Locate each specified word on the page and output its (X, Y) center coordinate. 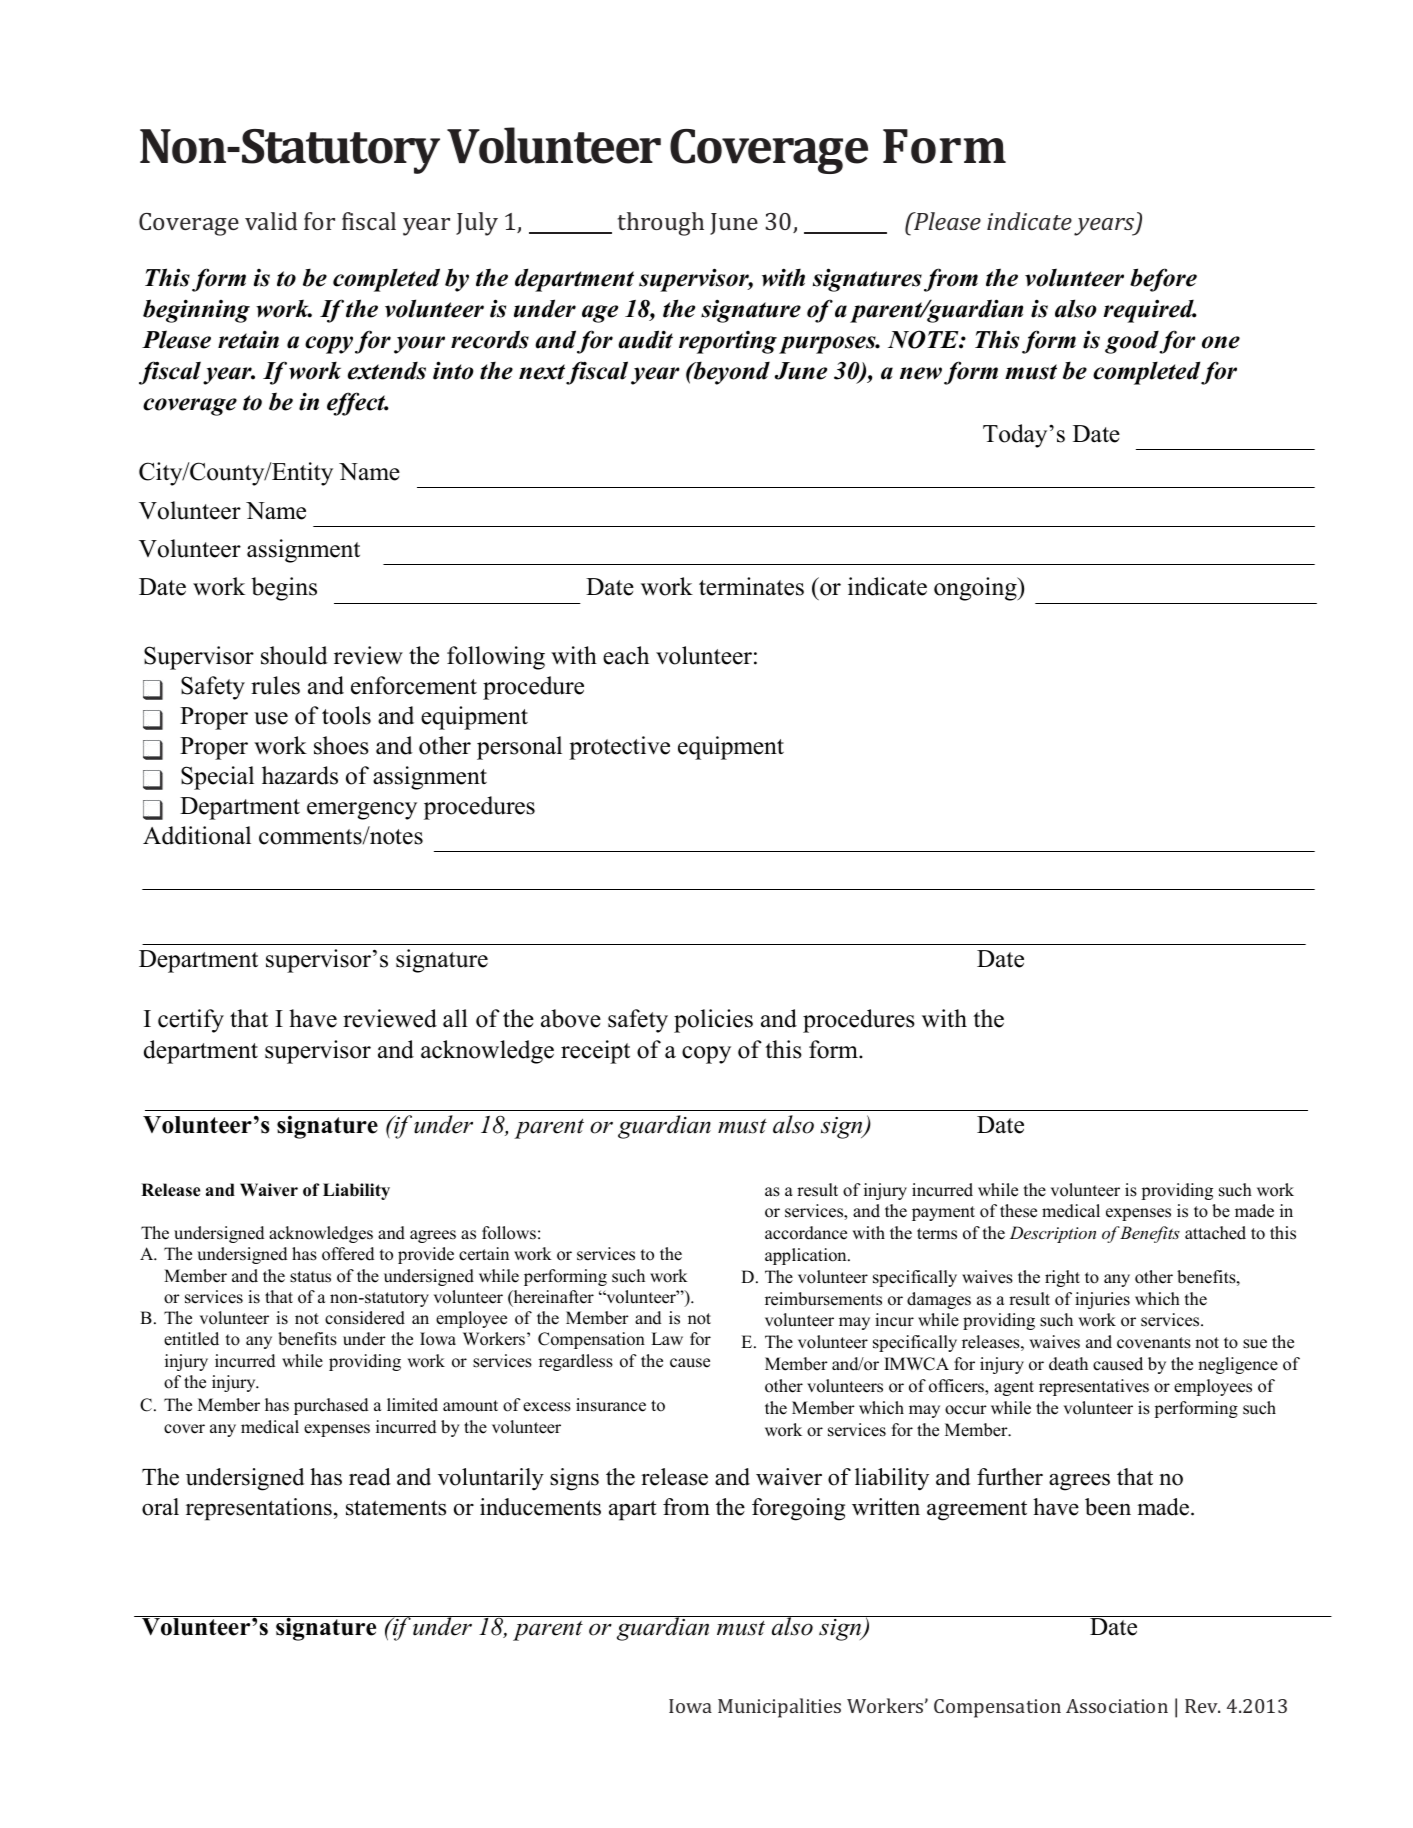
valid (271, 221)
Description (1053, 1234)
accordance (806, 1233)
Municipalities (779, 1708)
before (1163, 280)
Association (1117, 1706)
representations (259, 1509)
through (661, 224)
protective (619, 748)
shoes (341, 745)
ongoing (976, 589)
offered (348, 1254)
